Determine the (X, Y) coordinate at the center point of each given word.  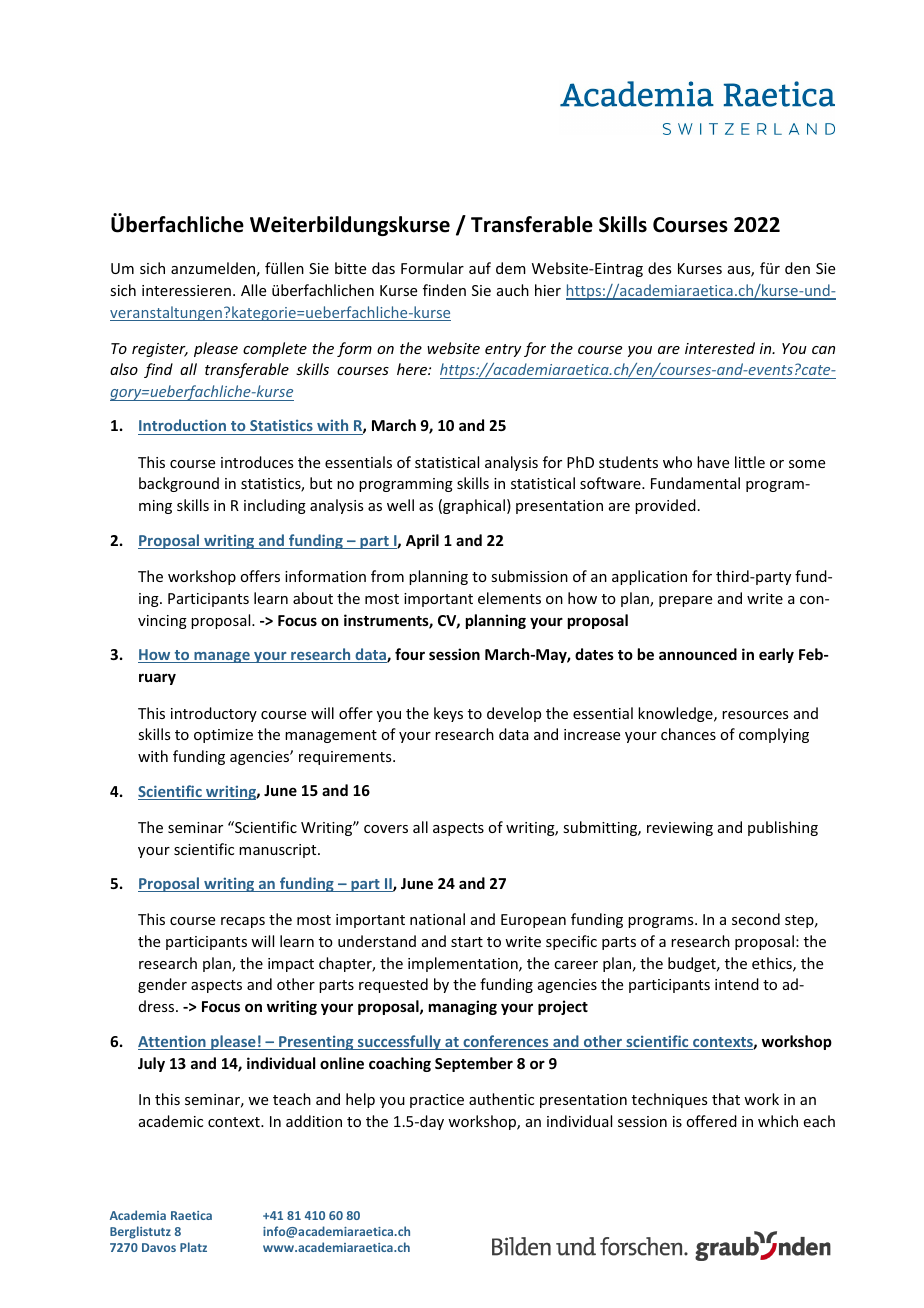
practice (437, 1101)
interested (720, 348)
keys (448, 714)
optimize (223, 736)
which (778, 1121)
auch (513, 290)
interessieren (186, 290)
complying (774, 735)
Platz (193, 1247)
